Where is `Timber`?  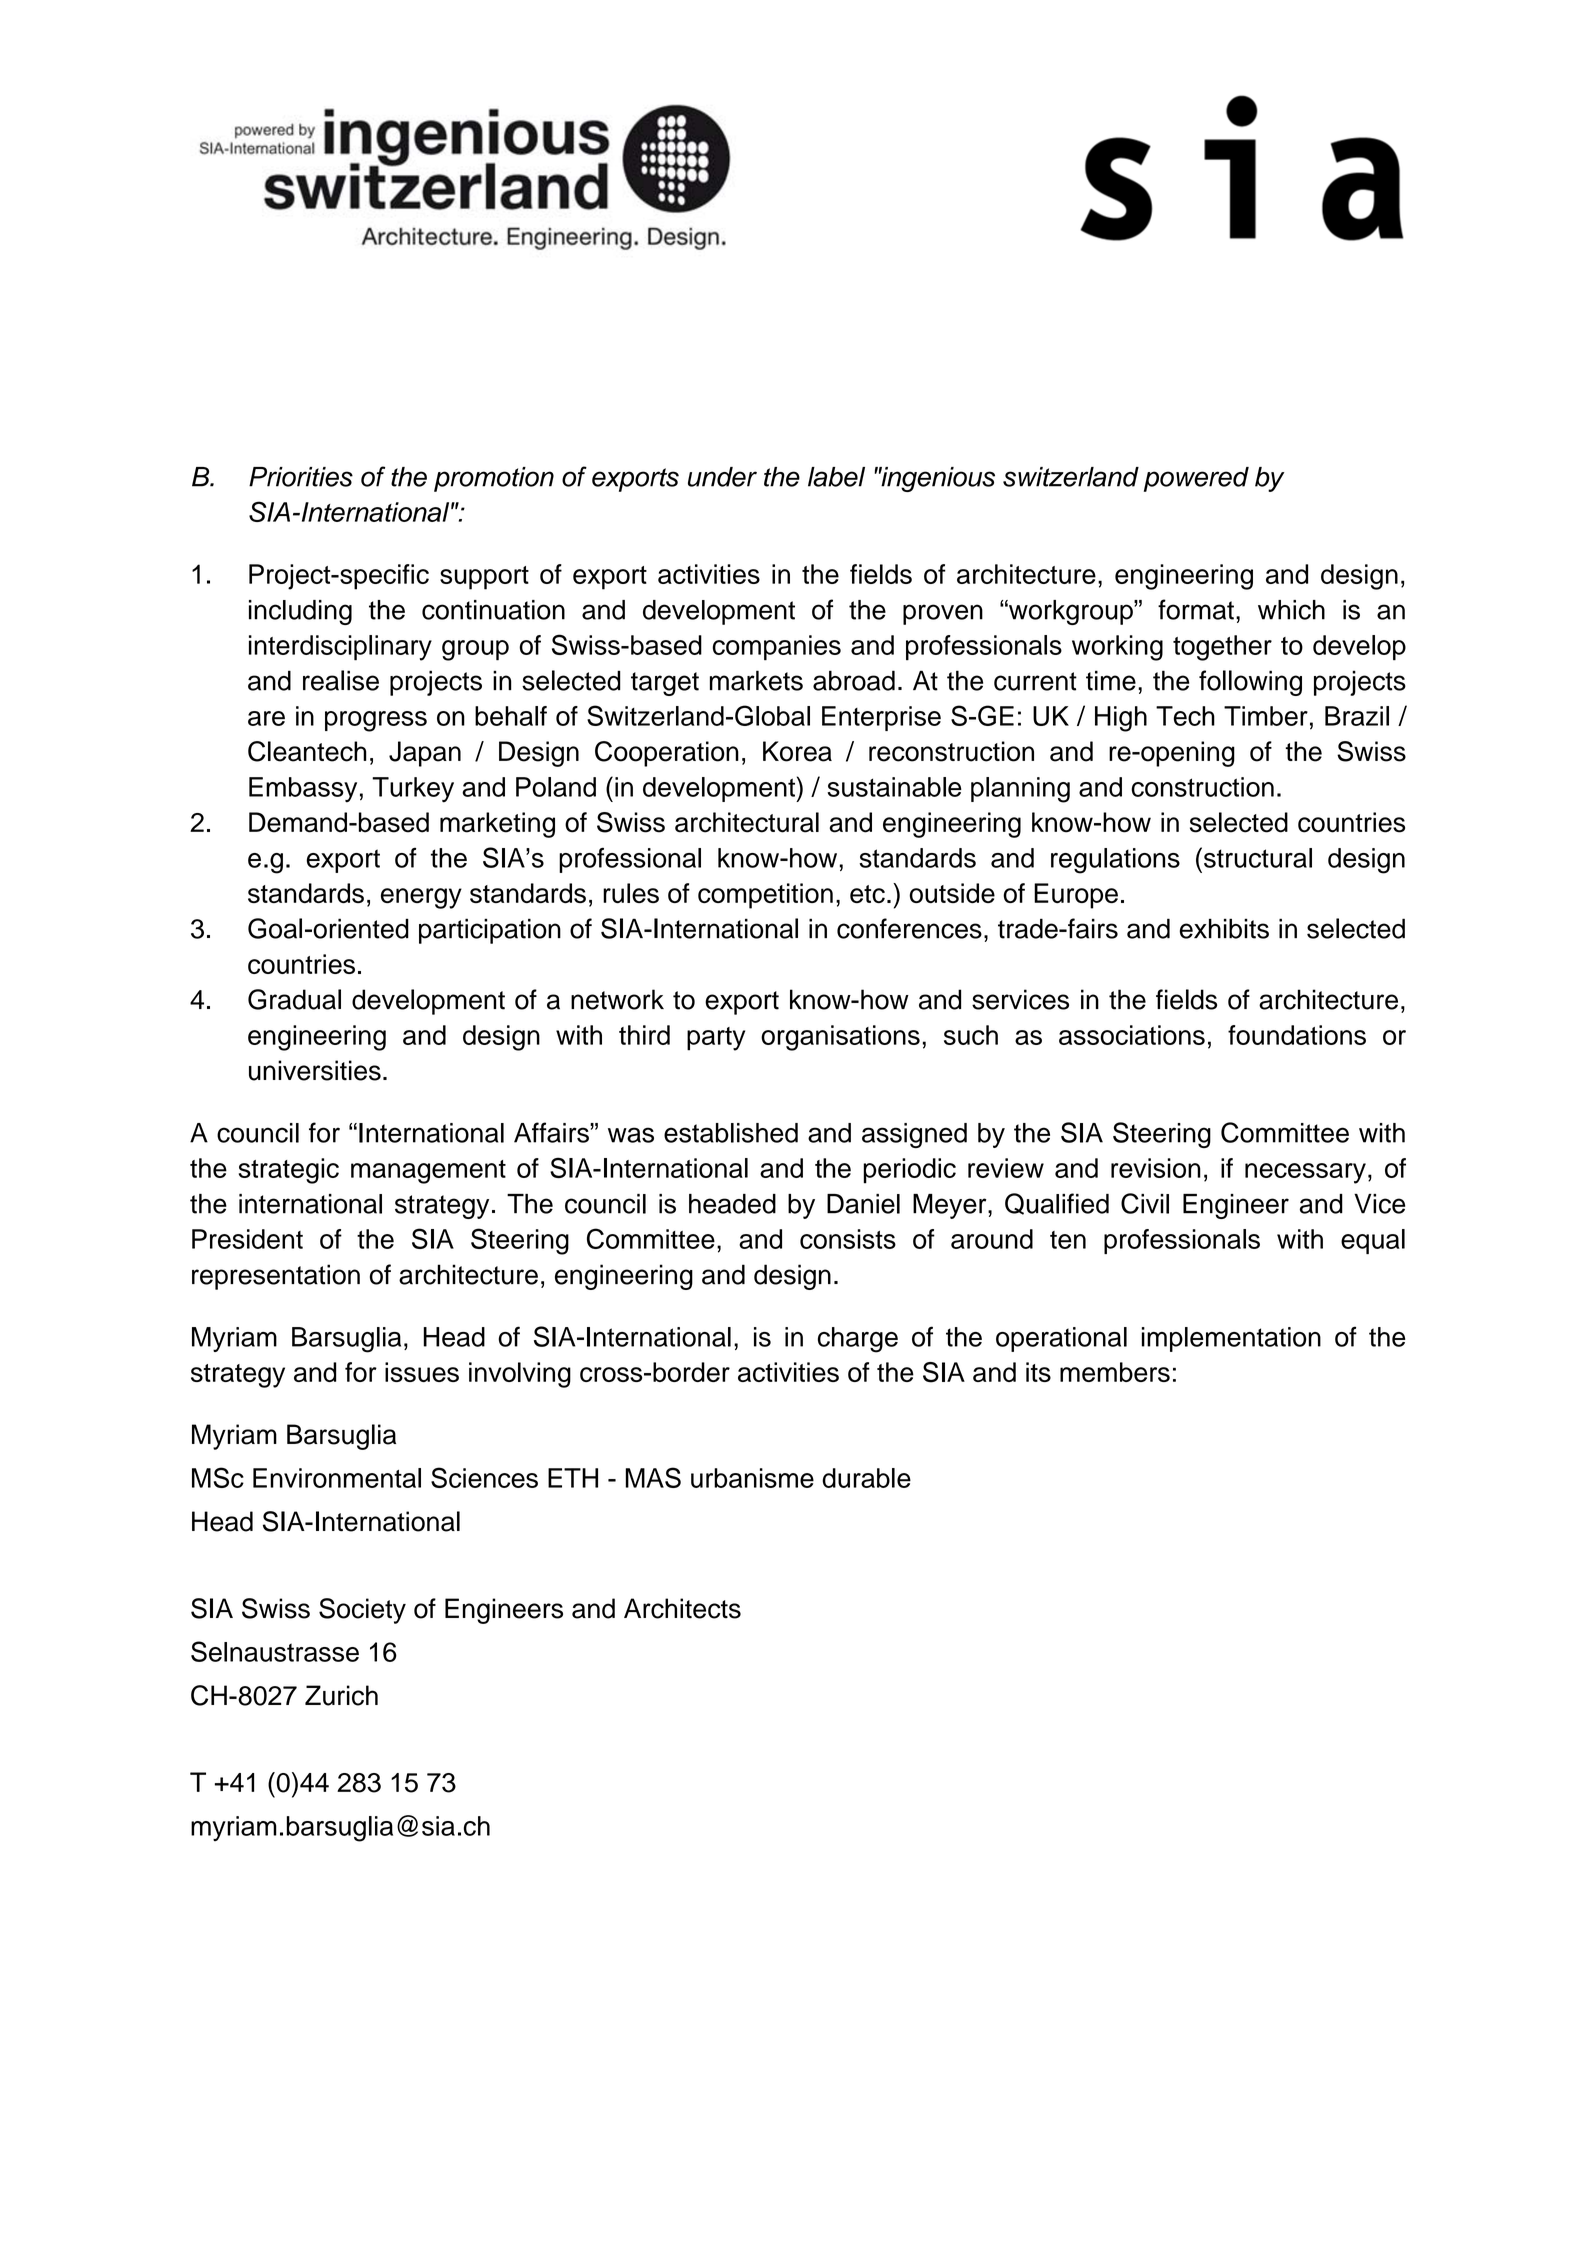 Timber is located at coordinates (1266, 716).
